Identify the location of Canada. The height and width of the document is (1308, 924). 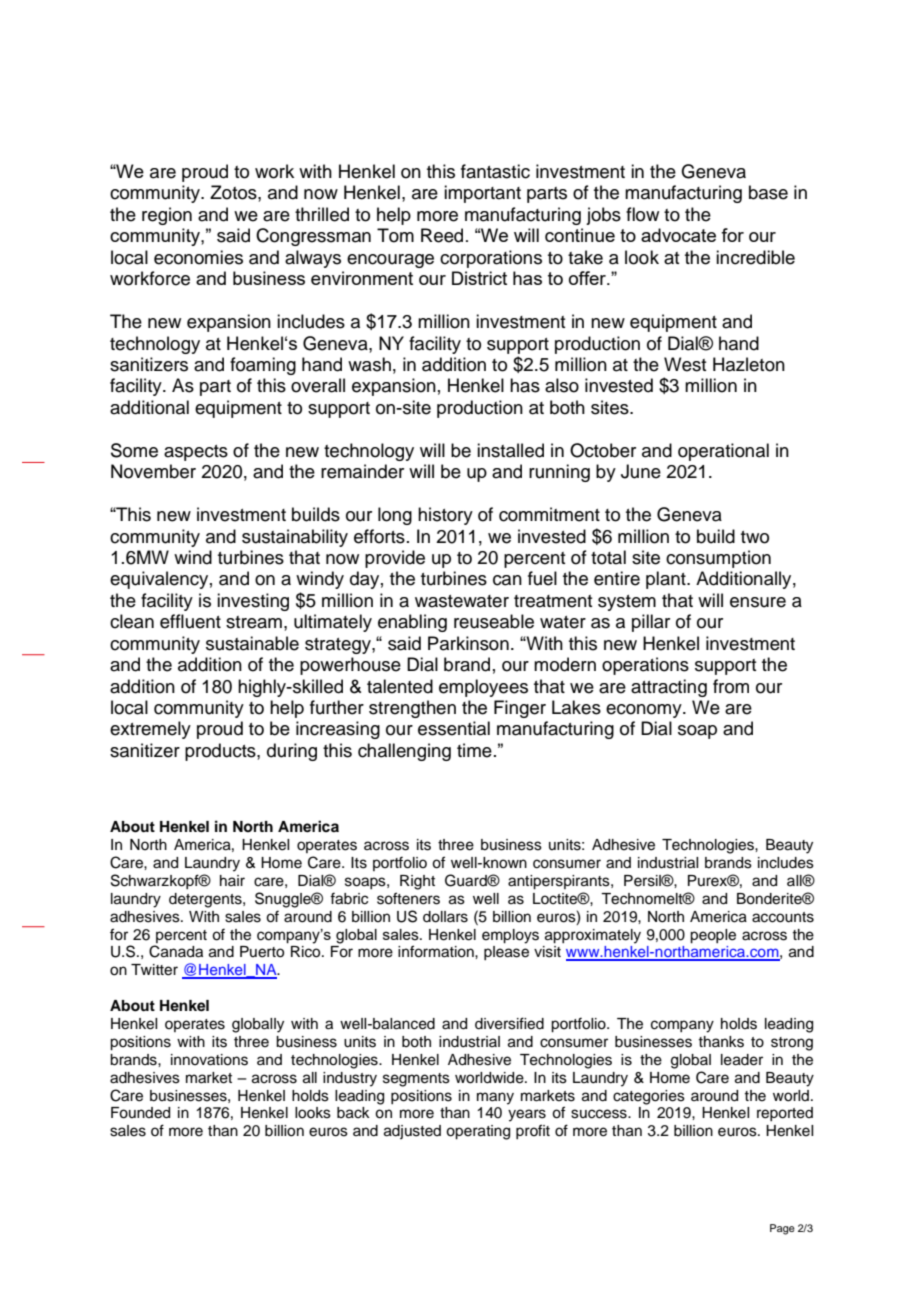
(176, 951).
